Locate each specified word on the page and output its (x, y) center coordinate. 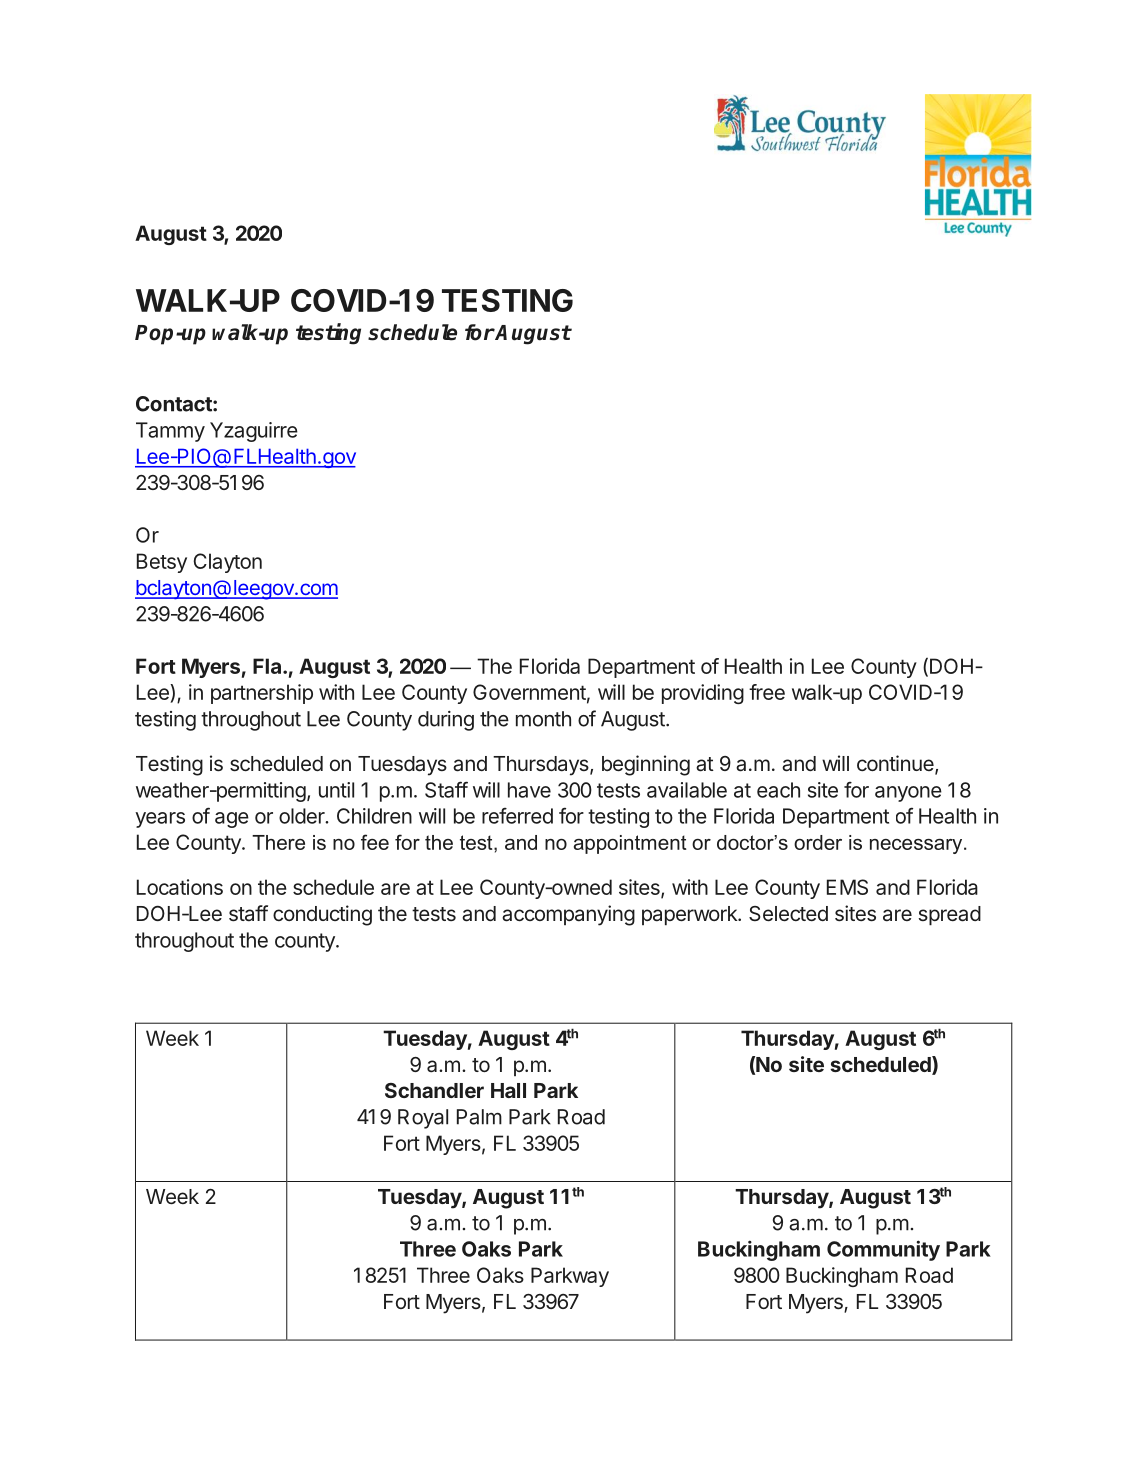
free (767, 692)
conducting (322, 915)
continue (896, 764)
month (543, 719)
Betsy (162, 563)
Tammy (170, 432)
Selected (788, 913)
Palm (479, 1117)
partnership (262, 694)
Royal (423, 1119)
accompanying (568, 915)
